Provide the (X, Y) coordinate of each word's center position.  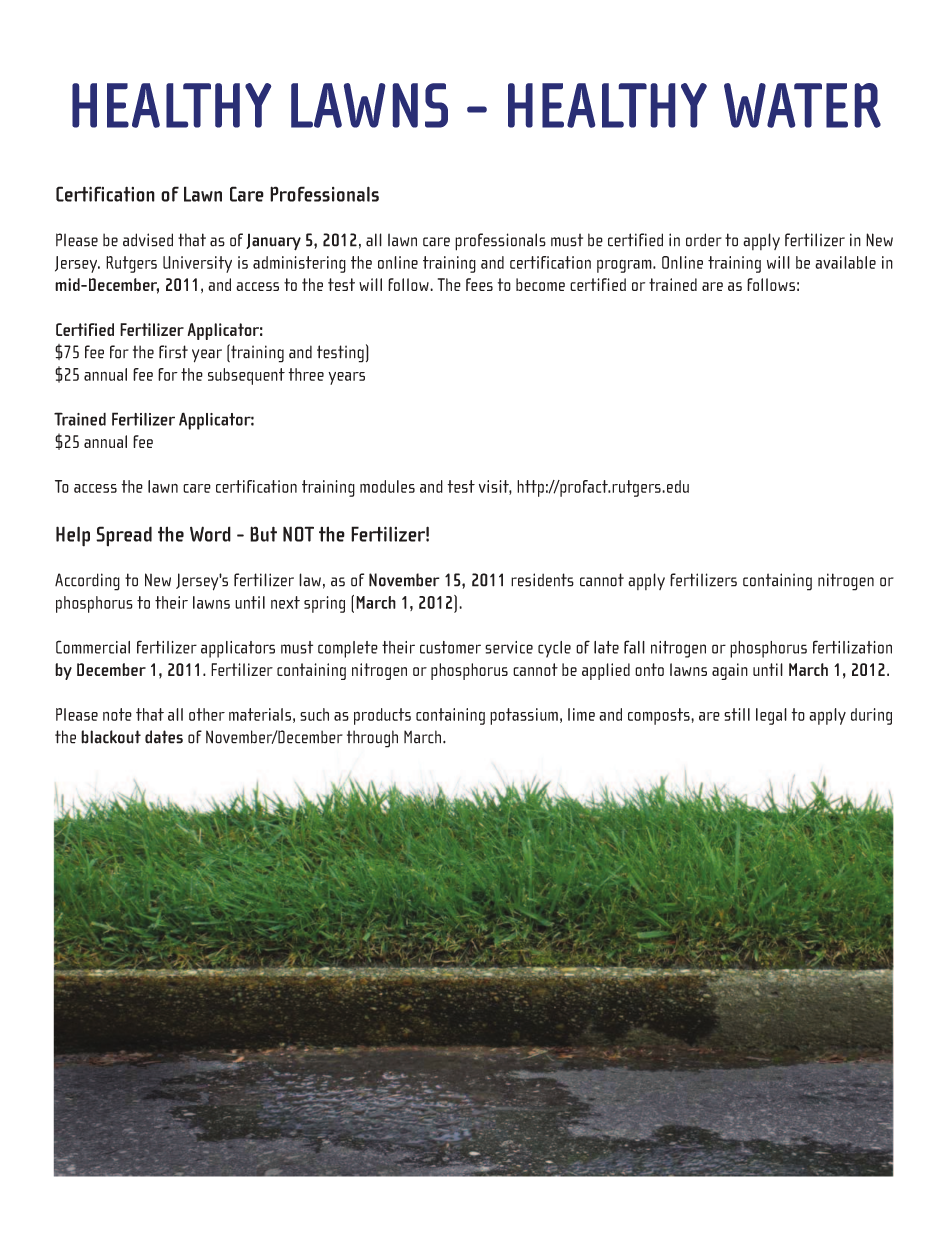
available (845, 262)
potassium (524, 716)
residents (542, 580)
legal (771, 716)
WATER (802, 105)
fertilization (852, 647)
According (87, 582)
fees (479, 284)
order (704, 240)
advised (148, 240)
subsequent (246, 376)
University (197, 264)
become (540, 284)
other (207, 714)
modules (387, 486)
